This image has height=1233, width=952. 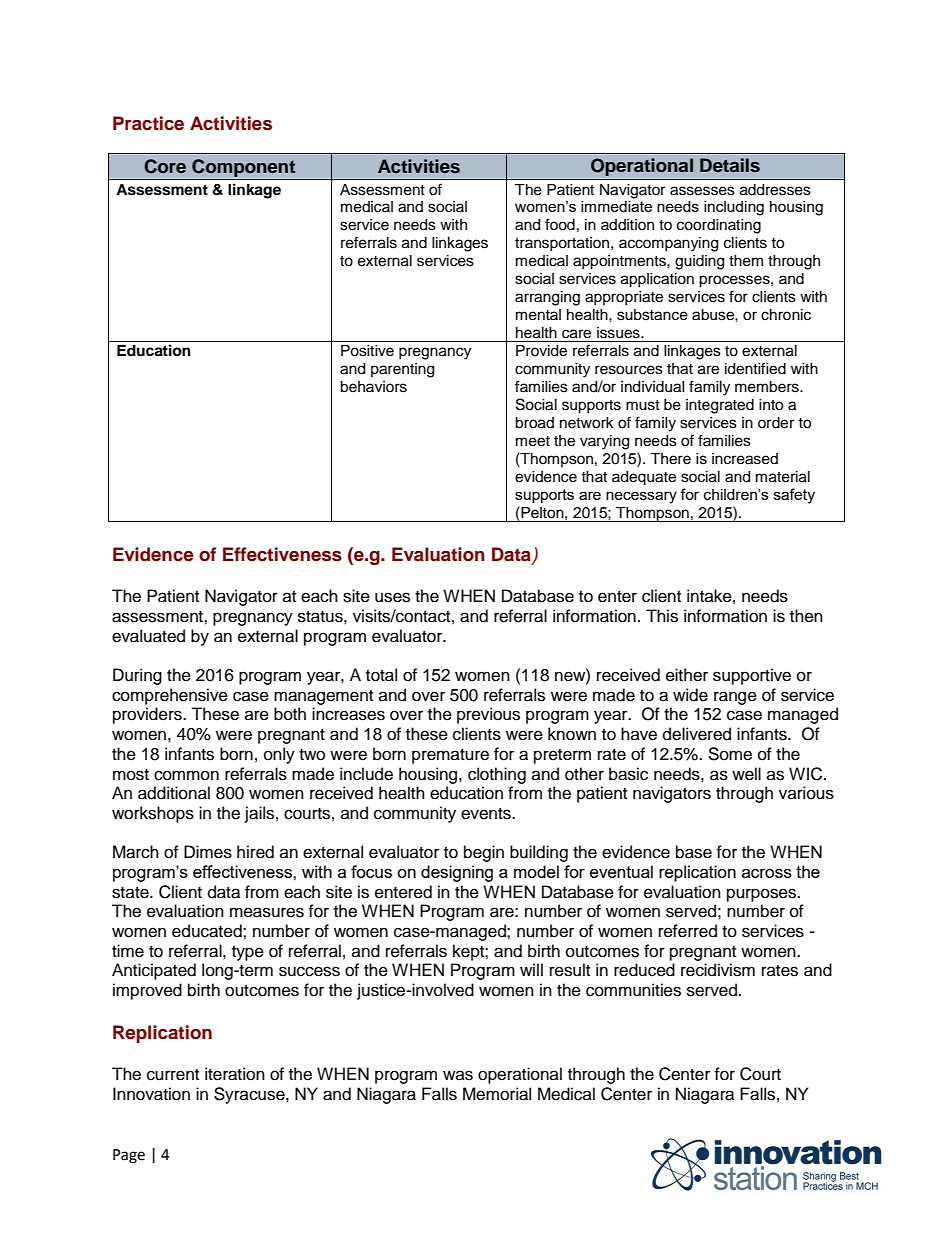 What do you see at coordinates (392, 597) in the image?
I see `uses` at bounding box center [392, 597].
